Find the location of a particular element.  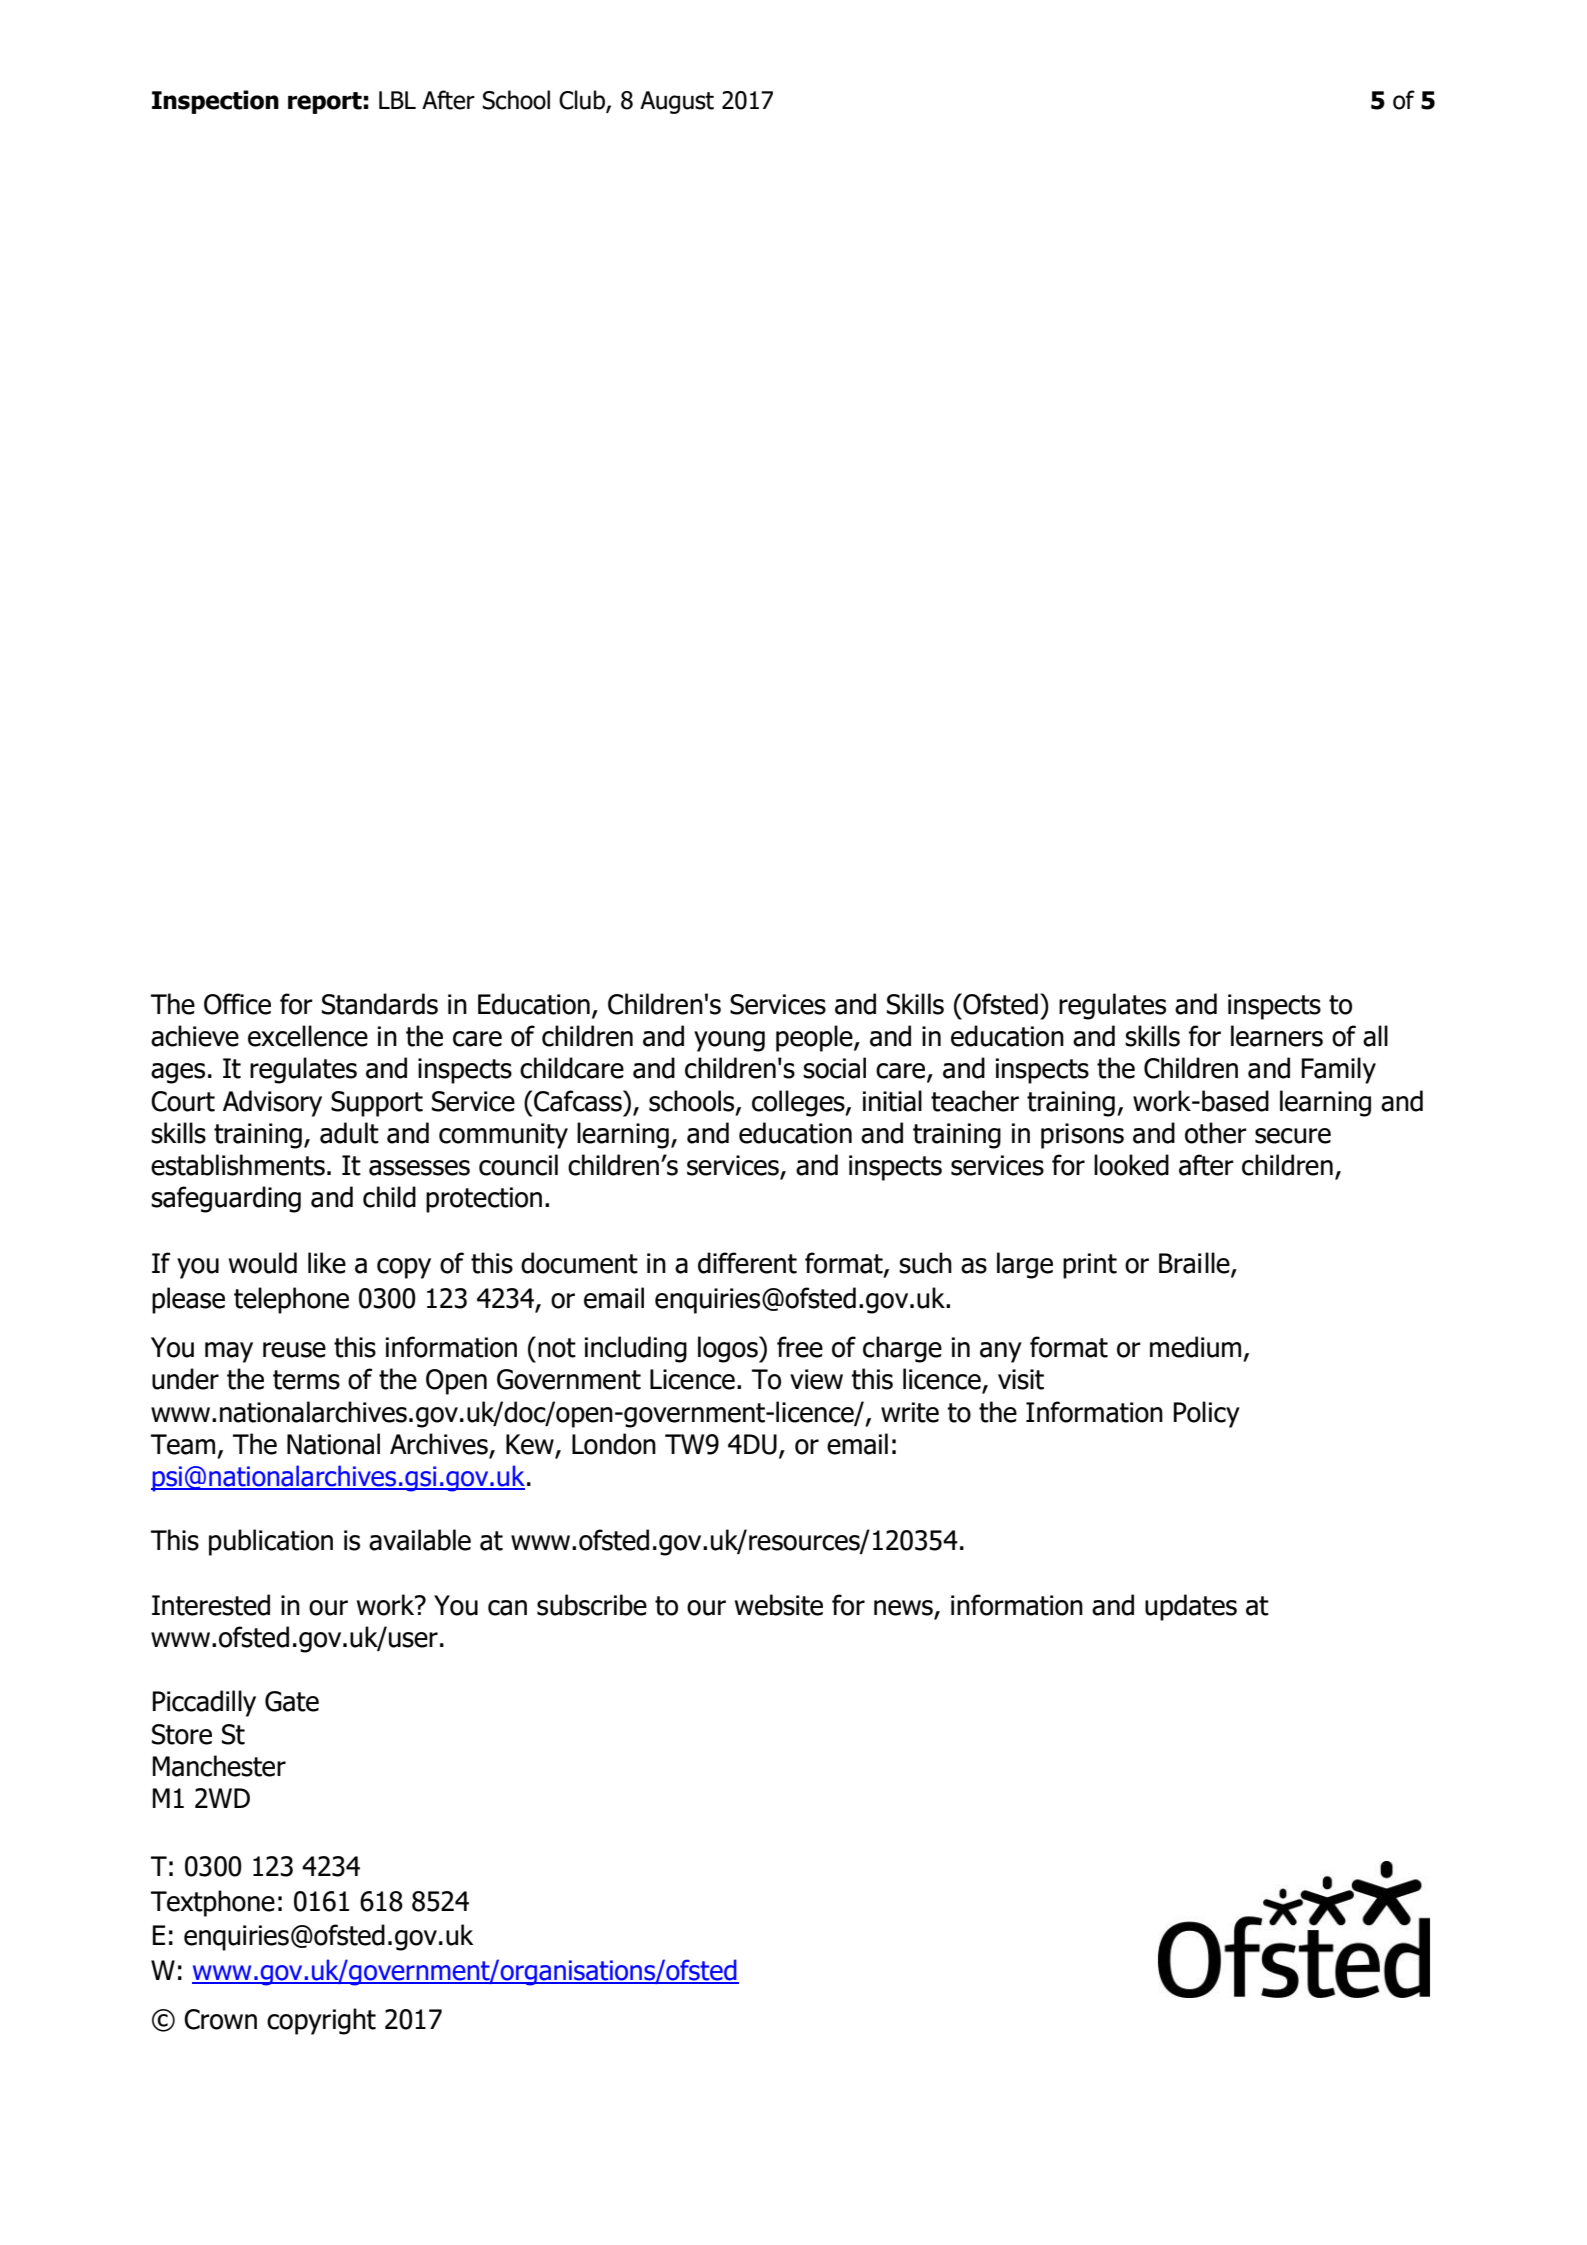

learners is located at coordinates (1277, 1036).
